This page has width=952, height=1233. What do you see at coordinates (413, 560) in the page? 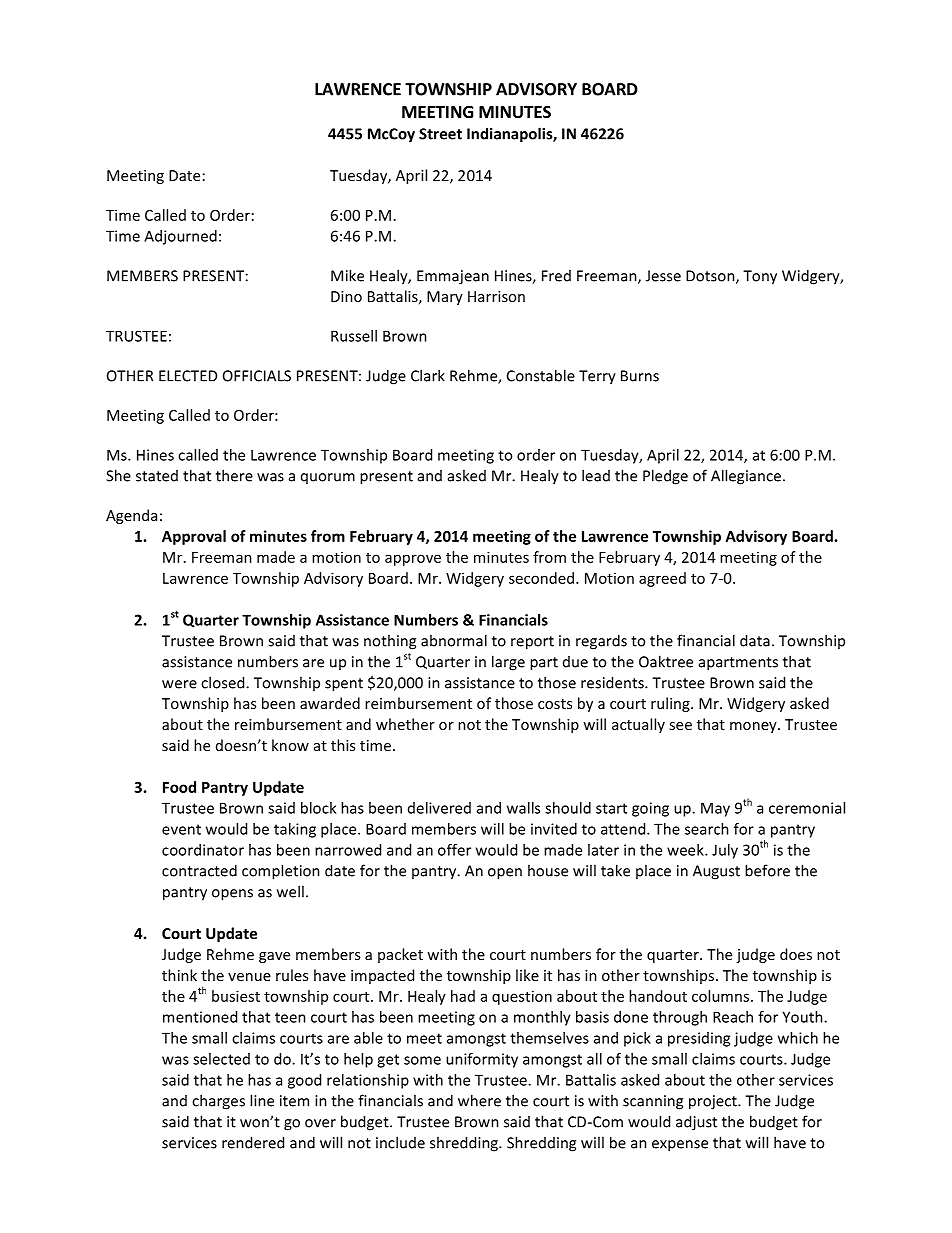
I see `approve` at bounding box center [413, 560].
